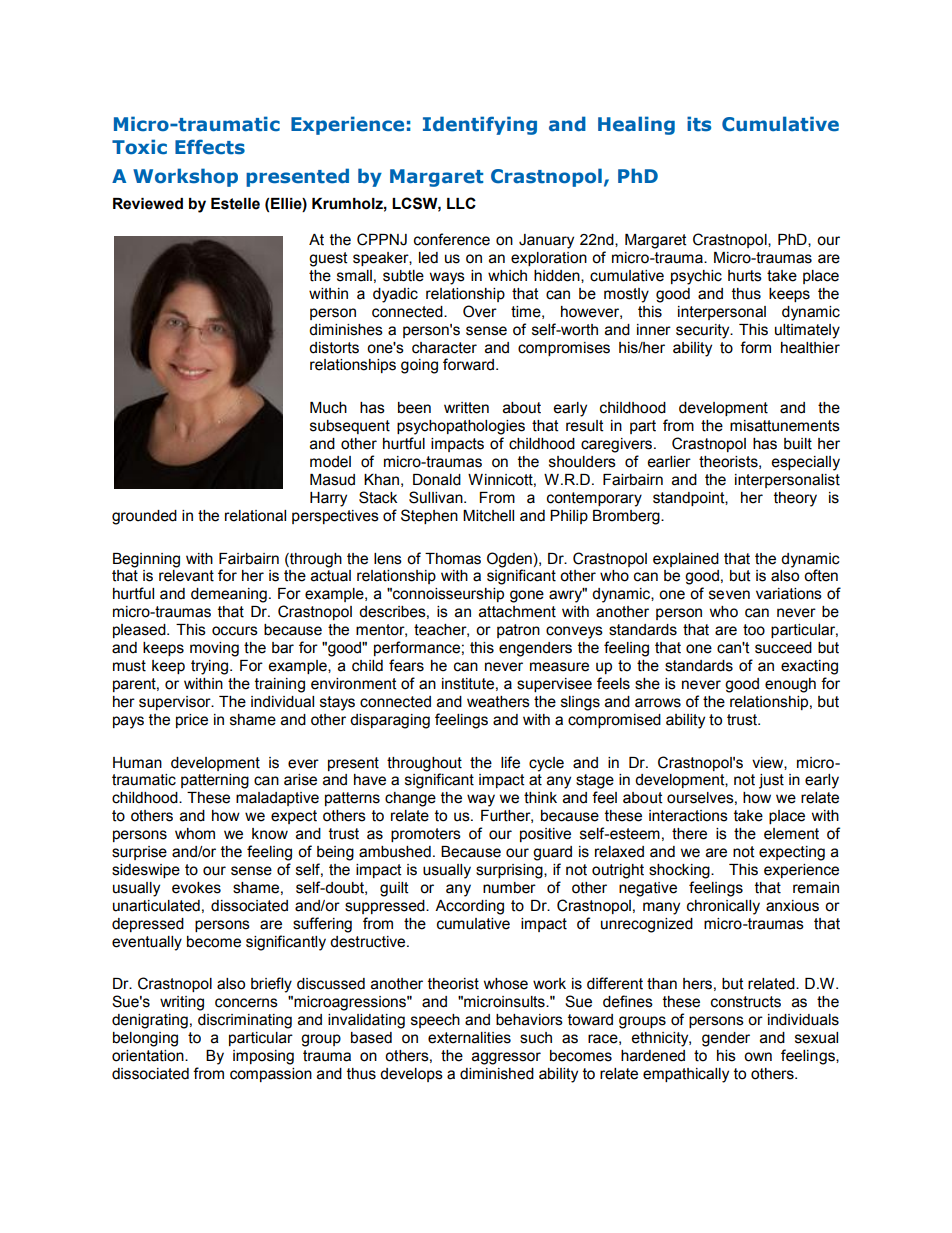 The width and height of the screenshot is (952, 1233). I want to click on Effects, so click(210, 147).
